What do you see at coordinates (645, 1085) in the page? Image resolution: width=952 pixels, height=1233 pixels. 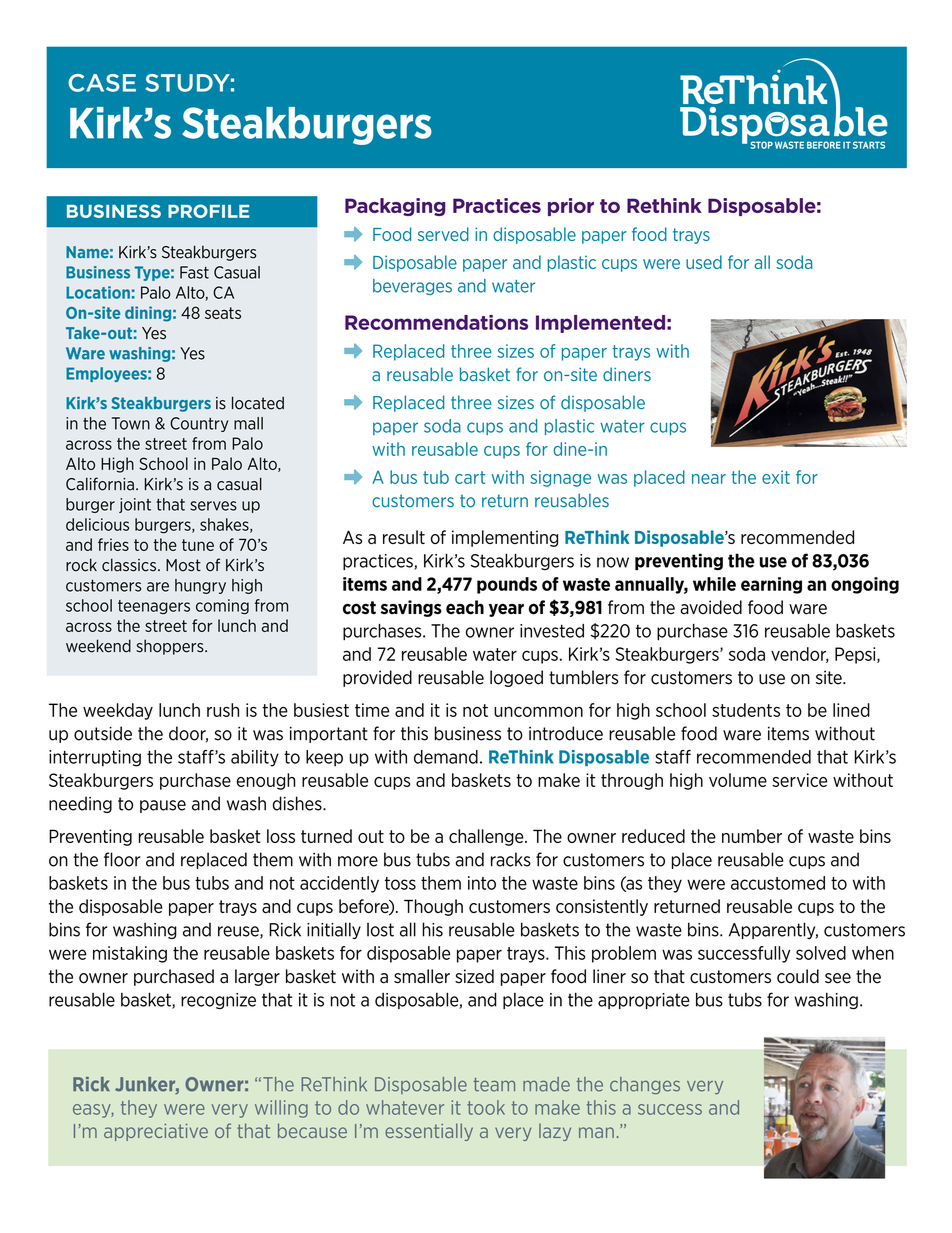 I see `changes` at bounding box center [645, 1085].
